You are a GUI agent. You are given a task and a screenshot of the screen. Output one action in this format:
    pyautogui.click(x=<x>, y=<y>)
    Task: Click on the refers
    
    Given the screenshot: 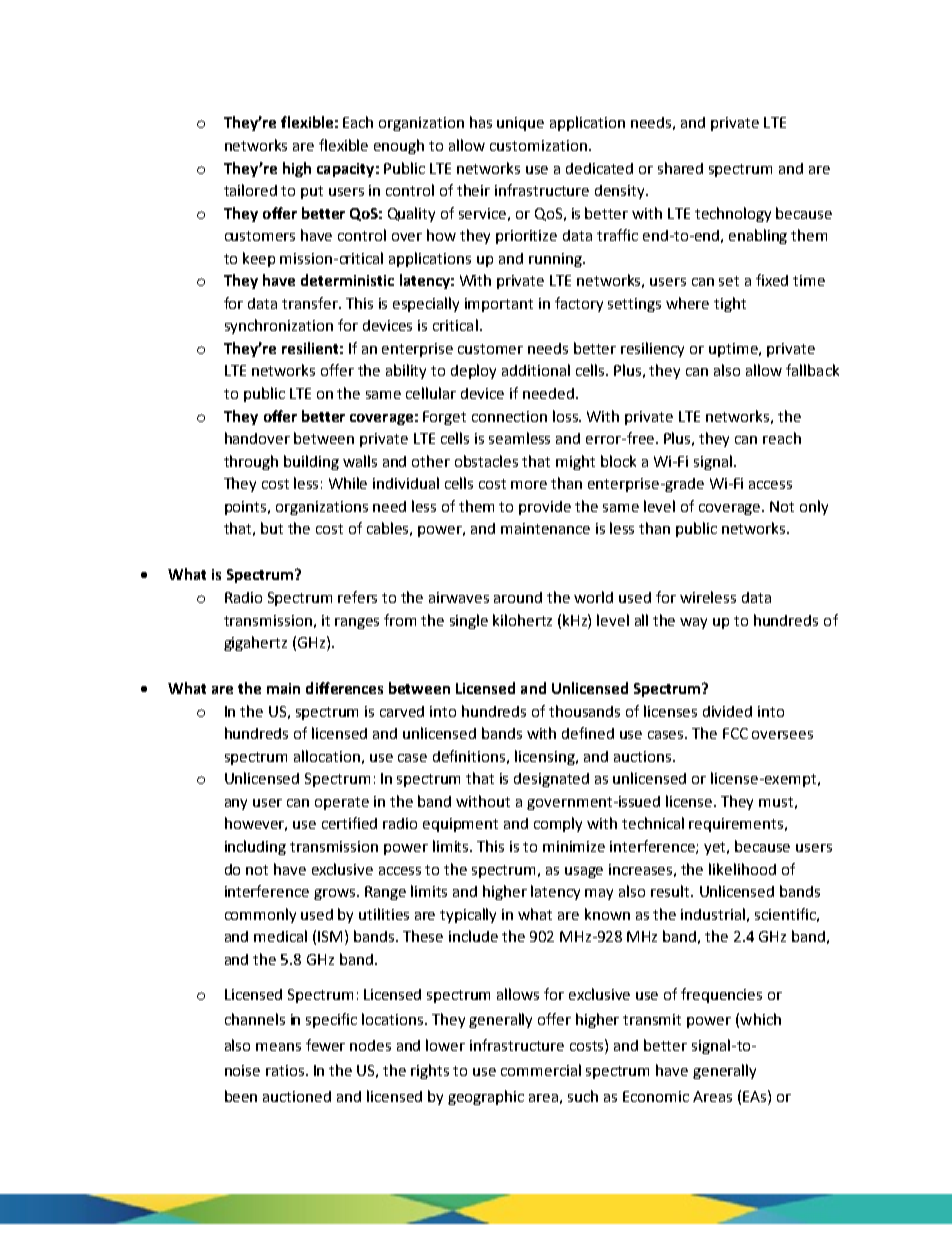 What is the action you would take?
    pyautogui.click(x=357, y=597)
